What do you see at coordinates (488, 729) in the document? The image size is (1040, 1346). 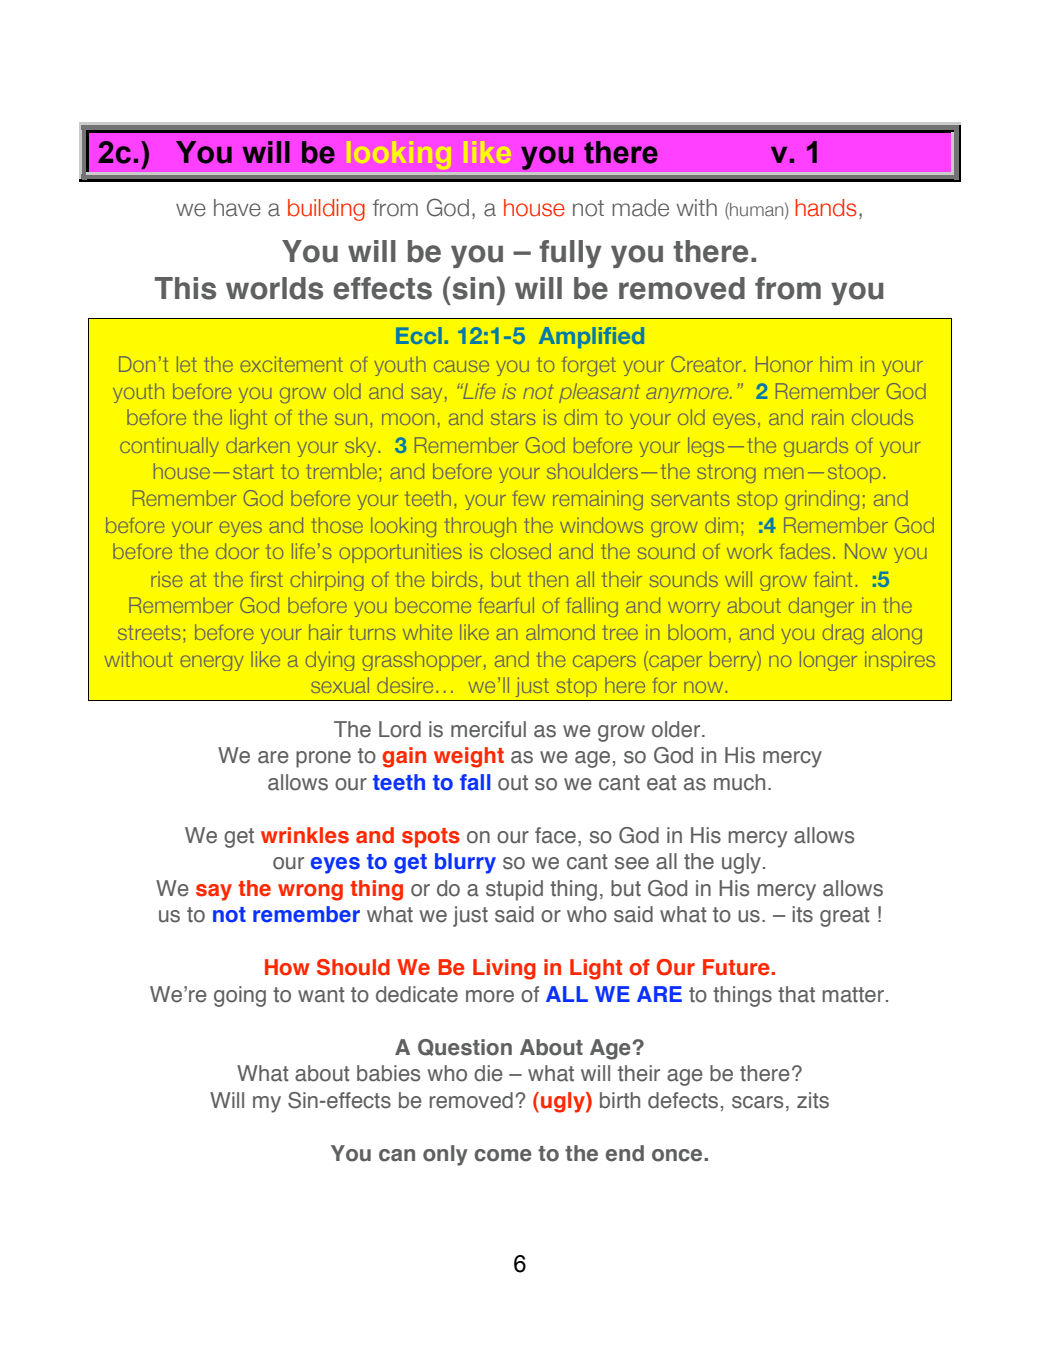 I see `merciful` at bounding box center [488, 729].
